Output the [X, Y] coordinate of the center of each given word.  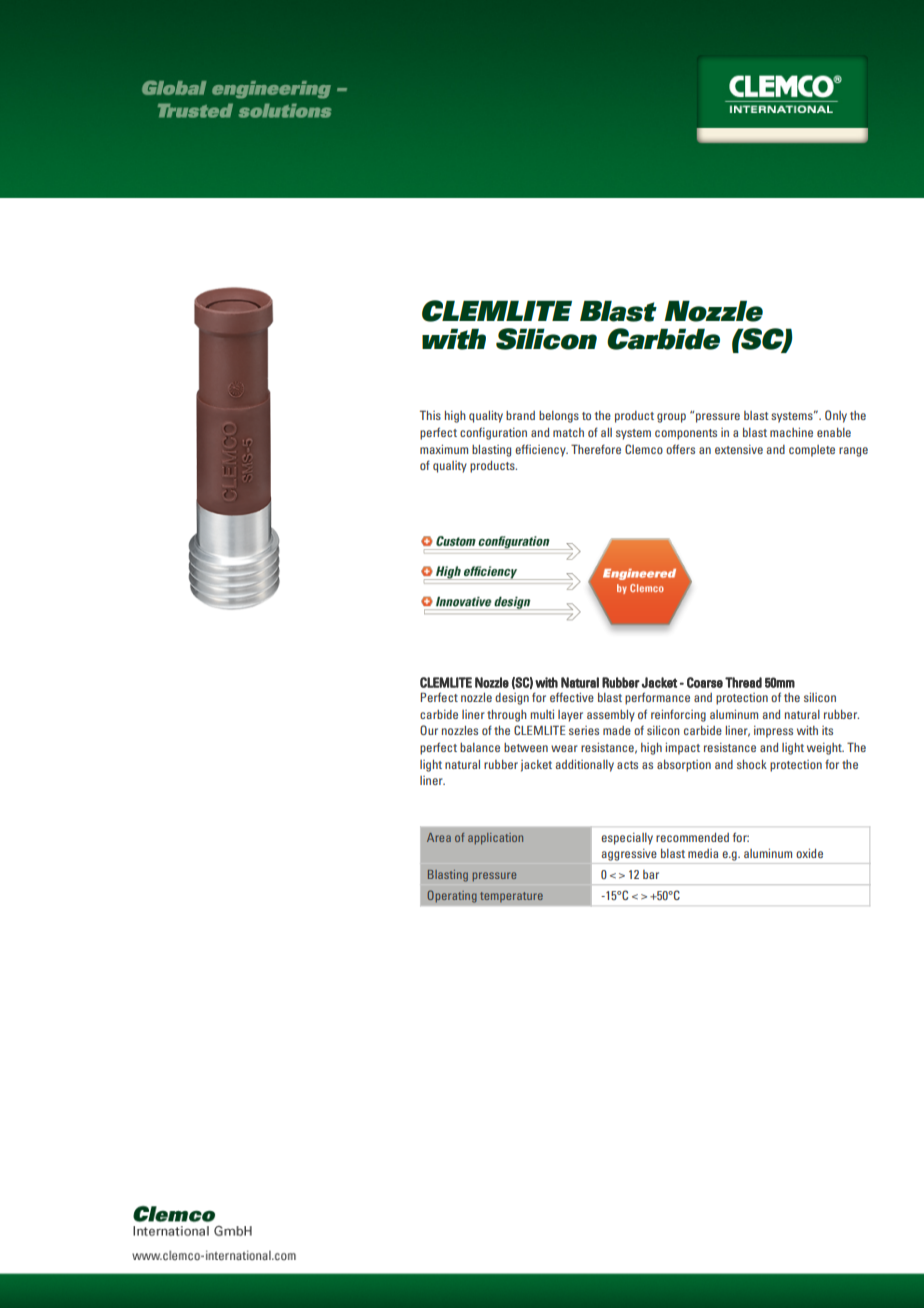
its [827, 730]
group [671, 418]
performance [657, 698]
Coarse [705, 682]
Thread [743, 682]
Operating [452, 896]
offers [680, 449]
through [507, 716]
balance [480, 747]
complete [812, 451]
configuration [493, 433]
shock [752, 764]
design [512, 699]
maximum [444, 449]
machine [791, 432]
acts [627, 765]
